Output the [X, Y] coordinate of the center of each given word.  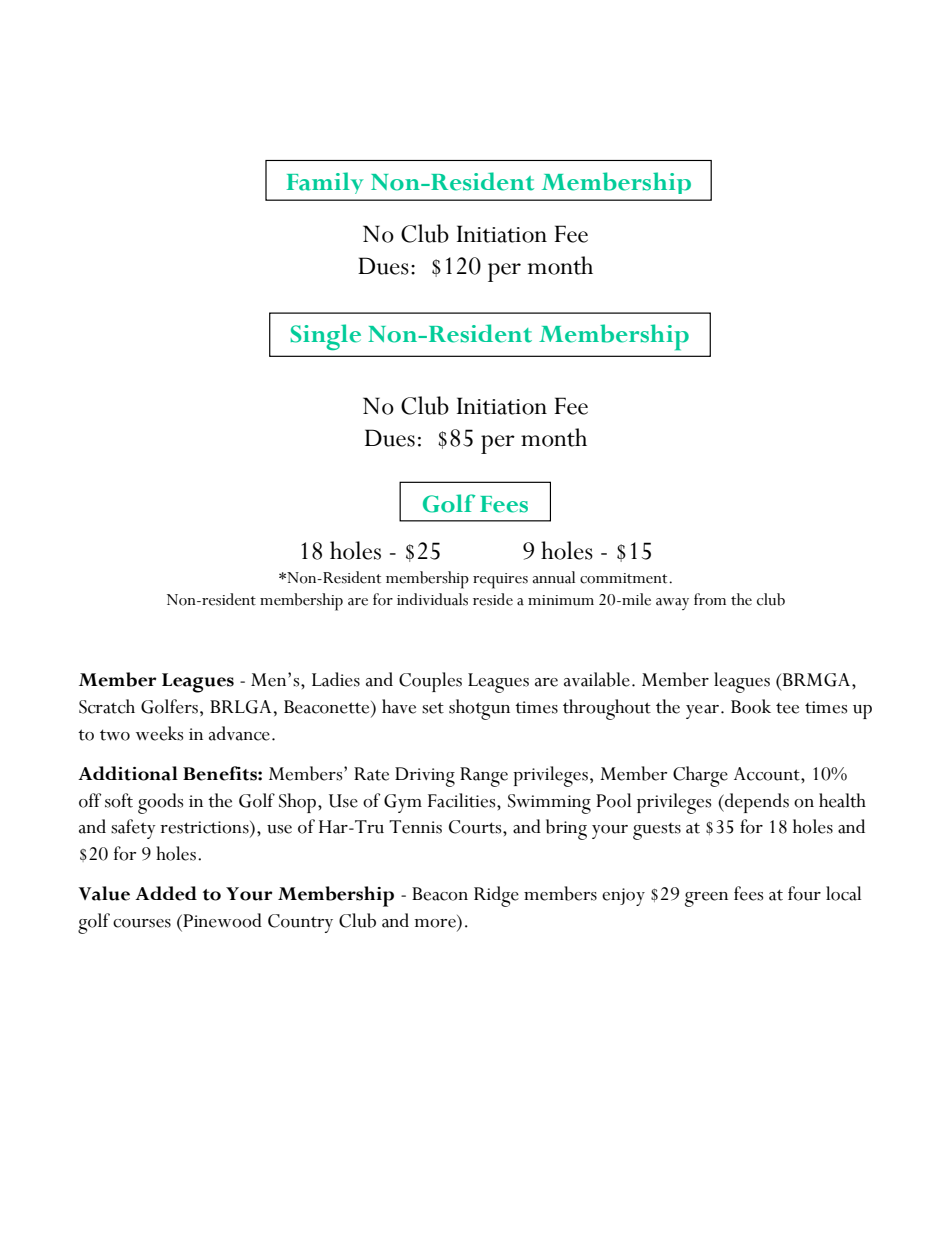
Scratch [107, 706]
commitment [625, 578]
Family [325, 186]
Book [751, 706]
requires [500, 581]
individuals [432, 599]
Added [166, 893]
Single [326, 337]
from [710, 599]
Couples [430, 682]
